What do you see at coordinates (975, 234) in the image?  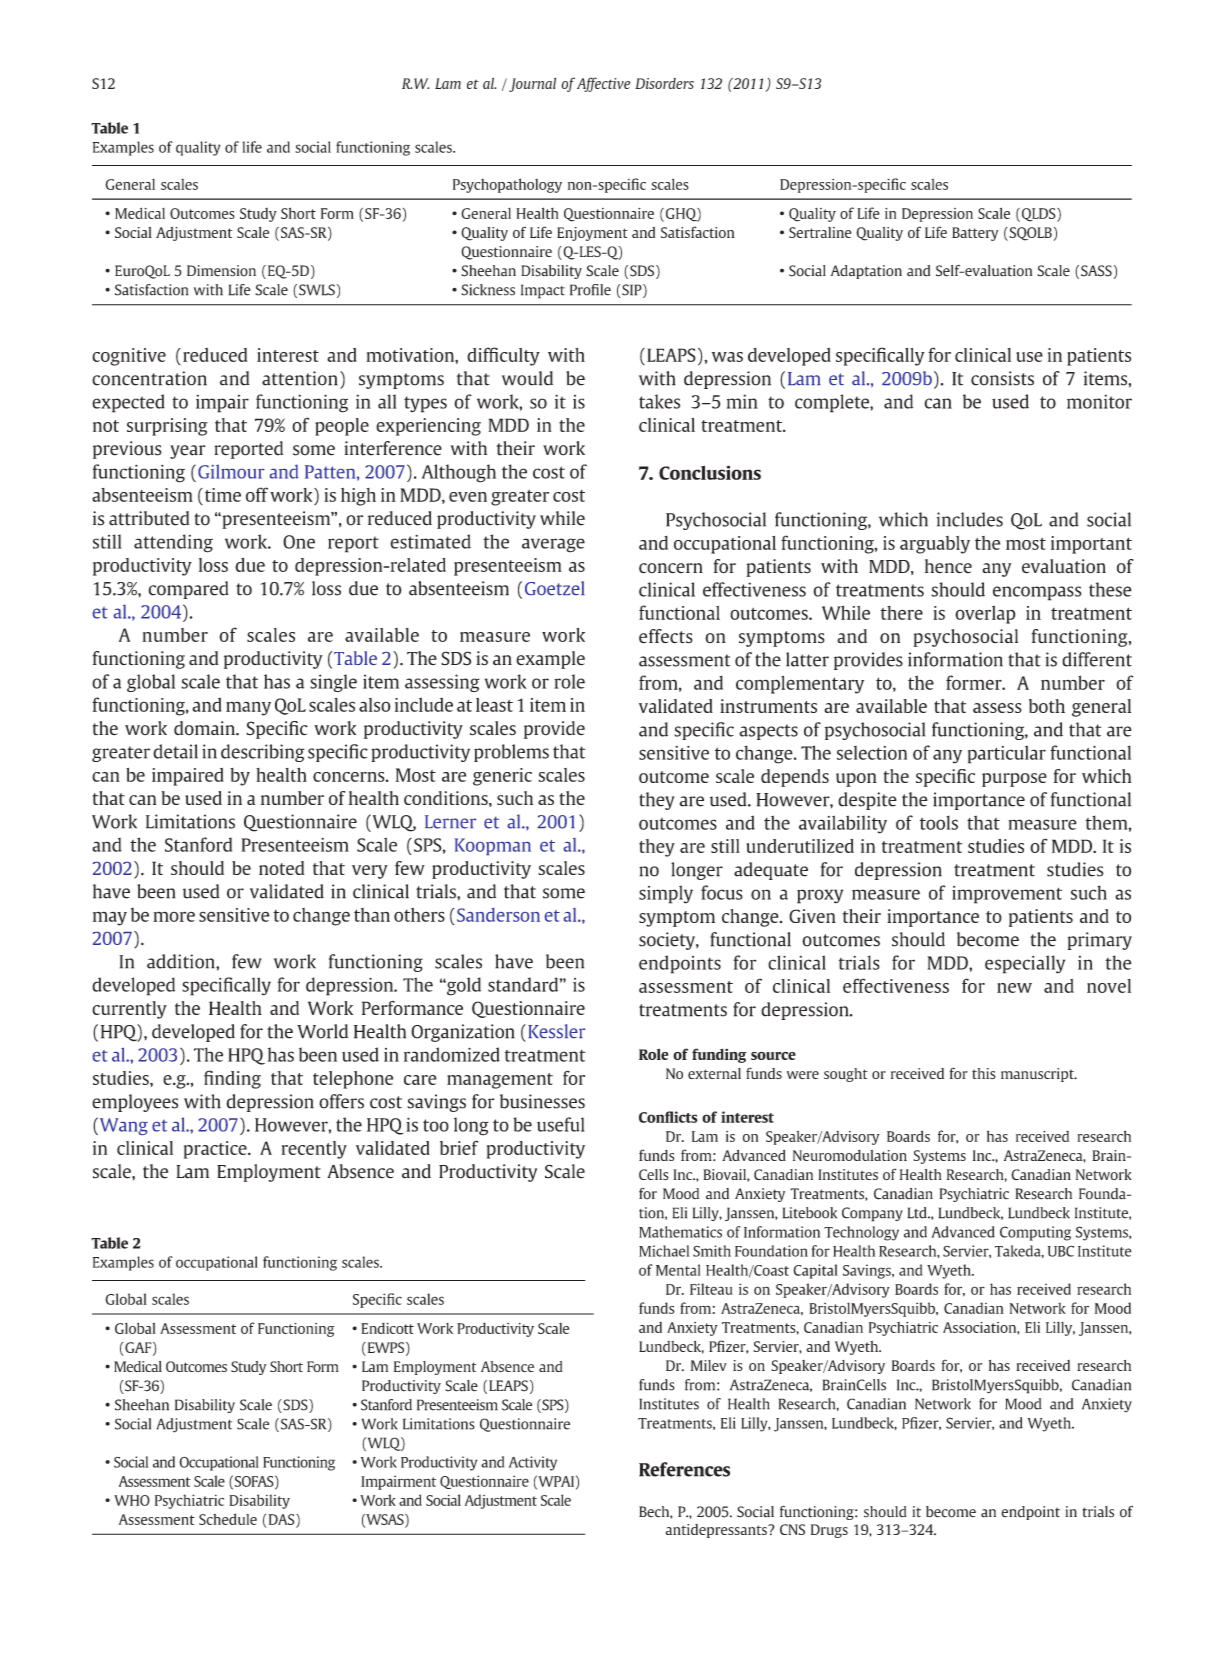 I see `Battery` at bounding box center [975, 234].
